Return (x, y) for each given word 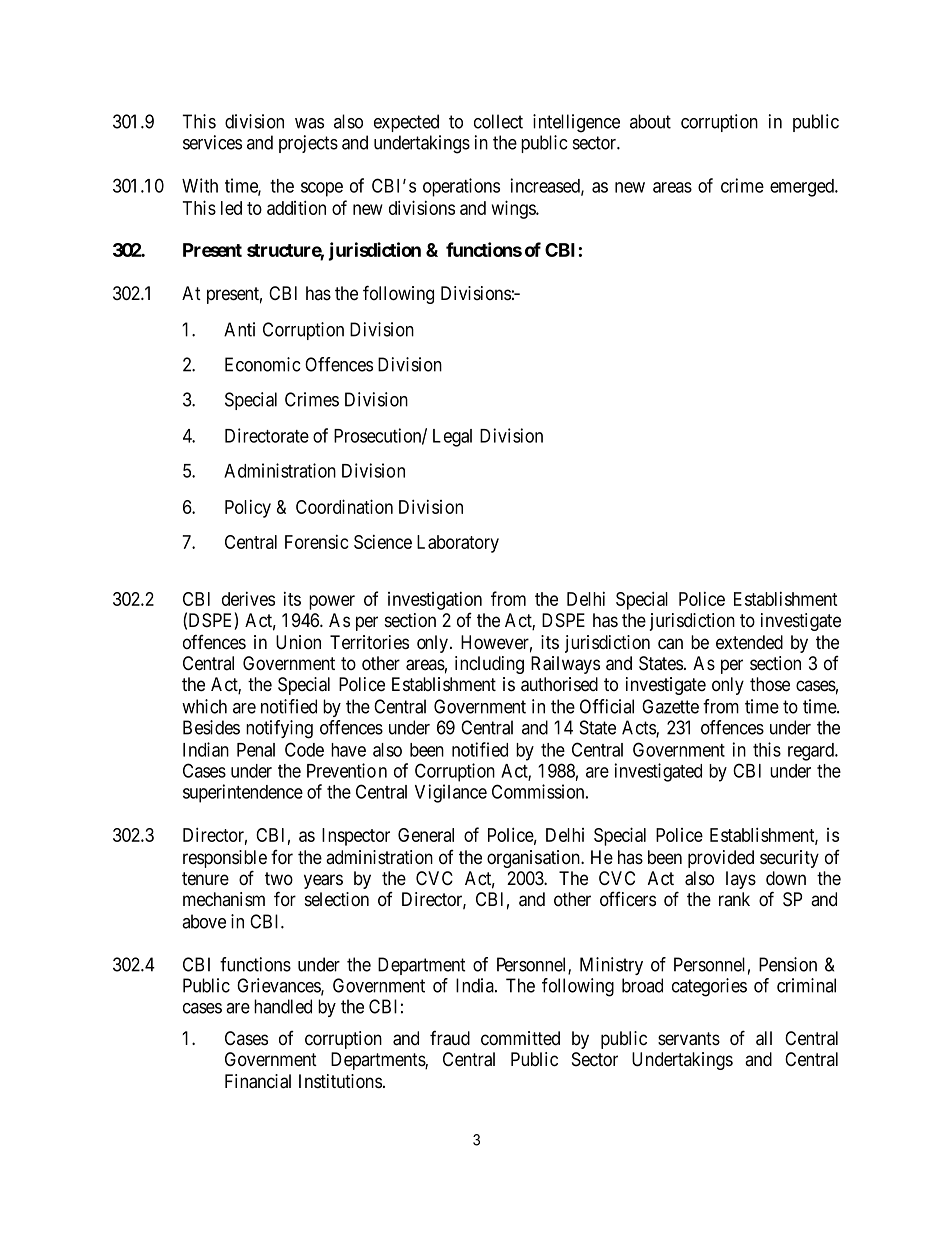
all (764, 1038)
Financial (258, 1081)
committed (520, 1038)
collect (498, 121)
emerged (803, 188)
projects (308, 144)
